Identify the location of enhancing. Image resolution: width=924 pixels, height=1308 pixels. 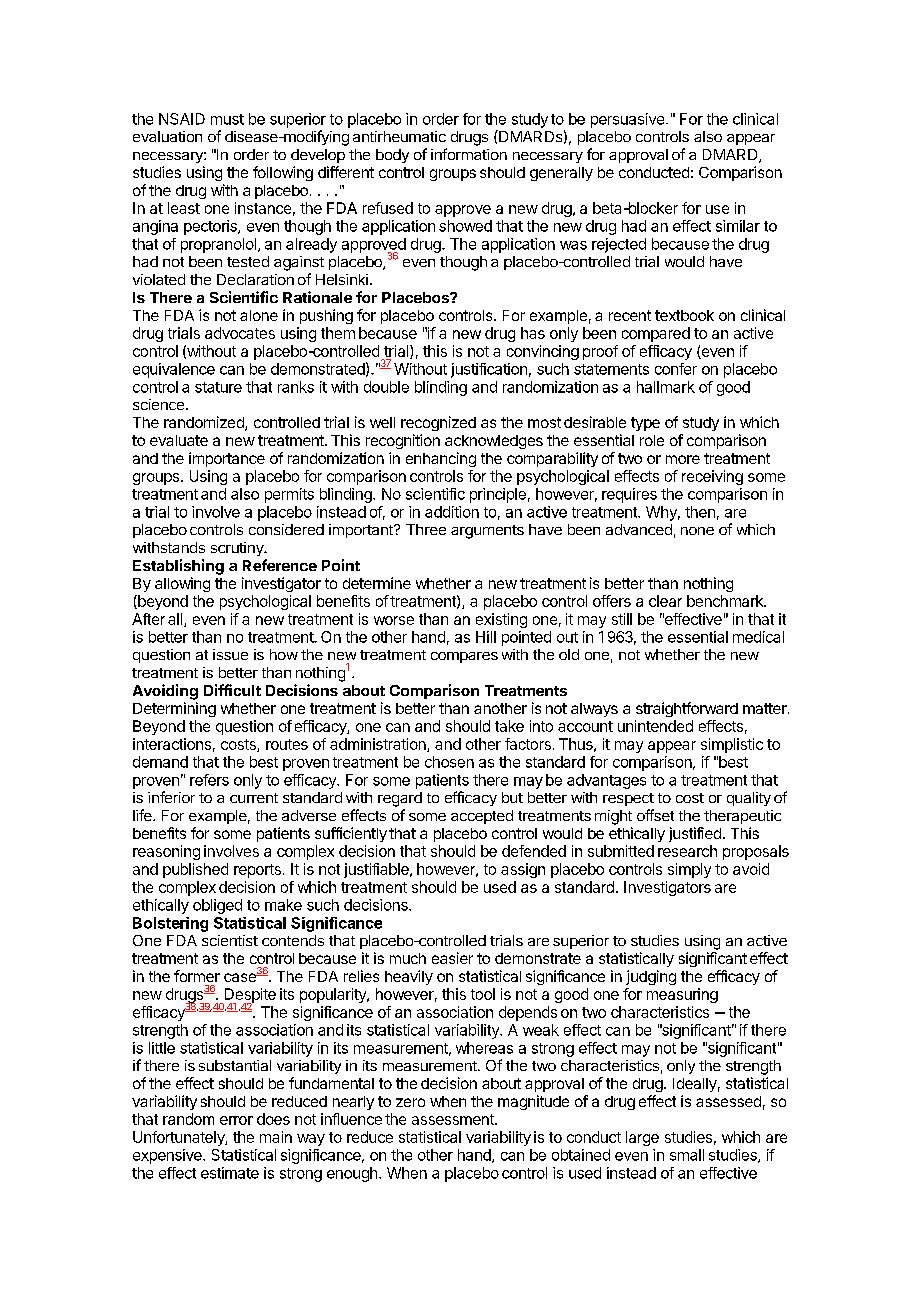
(441, 459).
